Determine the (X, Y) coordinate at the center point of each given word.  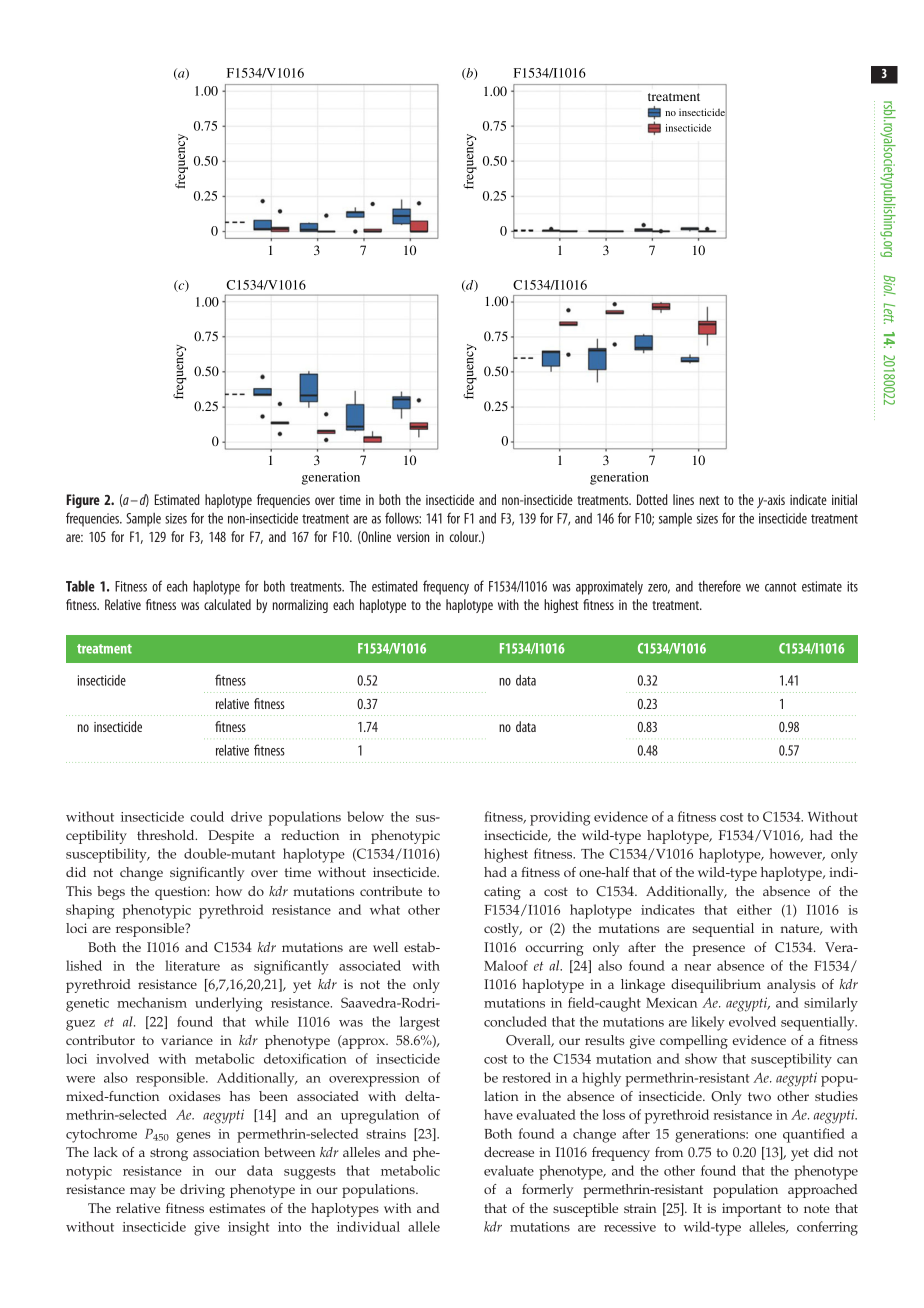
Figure (83, 501)
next (709, 500)
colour (465, 536)
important (751, 1210)
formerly (547, 1191)
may (143, 1192)
